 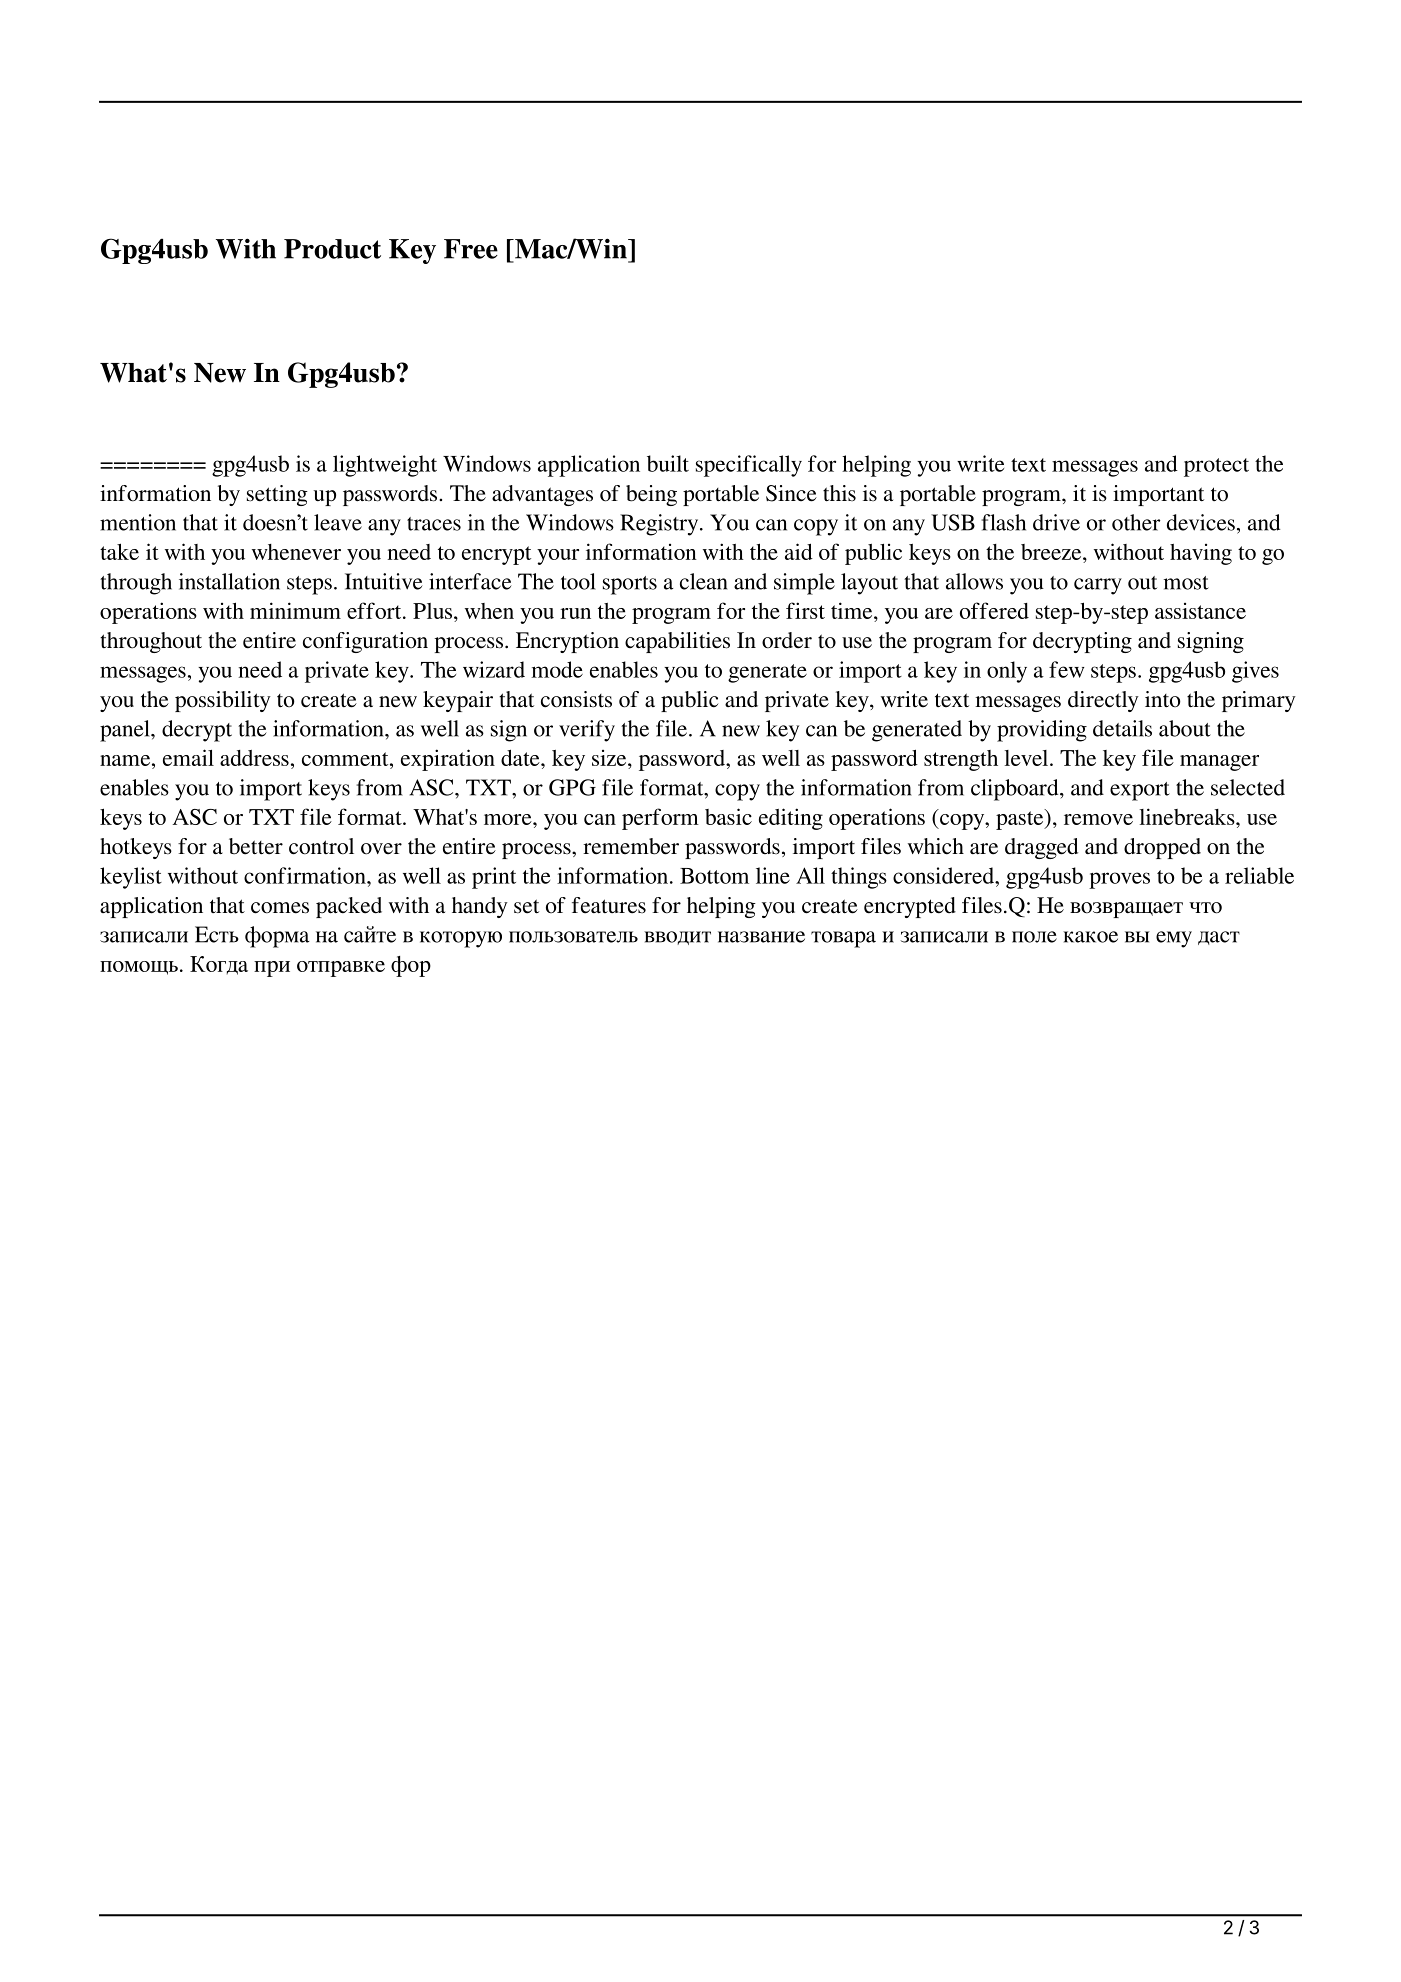 What do you see at coordinates (471, 249) in the document?
I see `Free` at bounding box center [471, 249].
